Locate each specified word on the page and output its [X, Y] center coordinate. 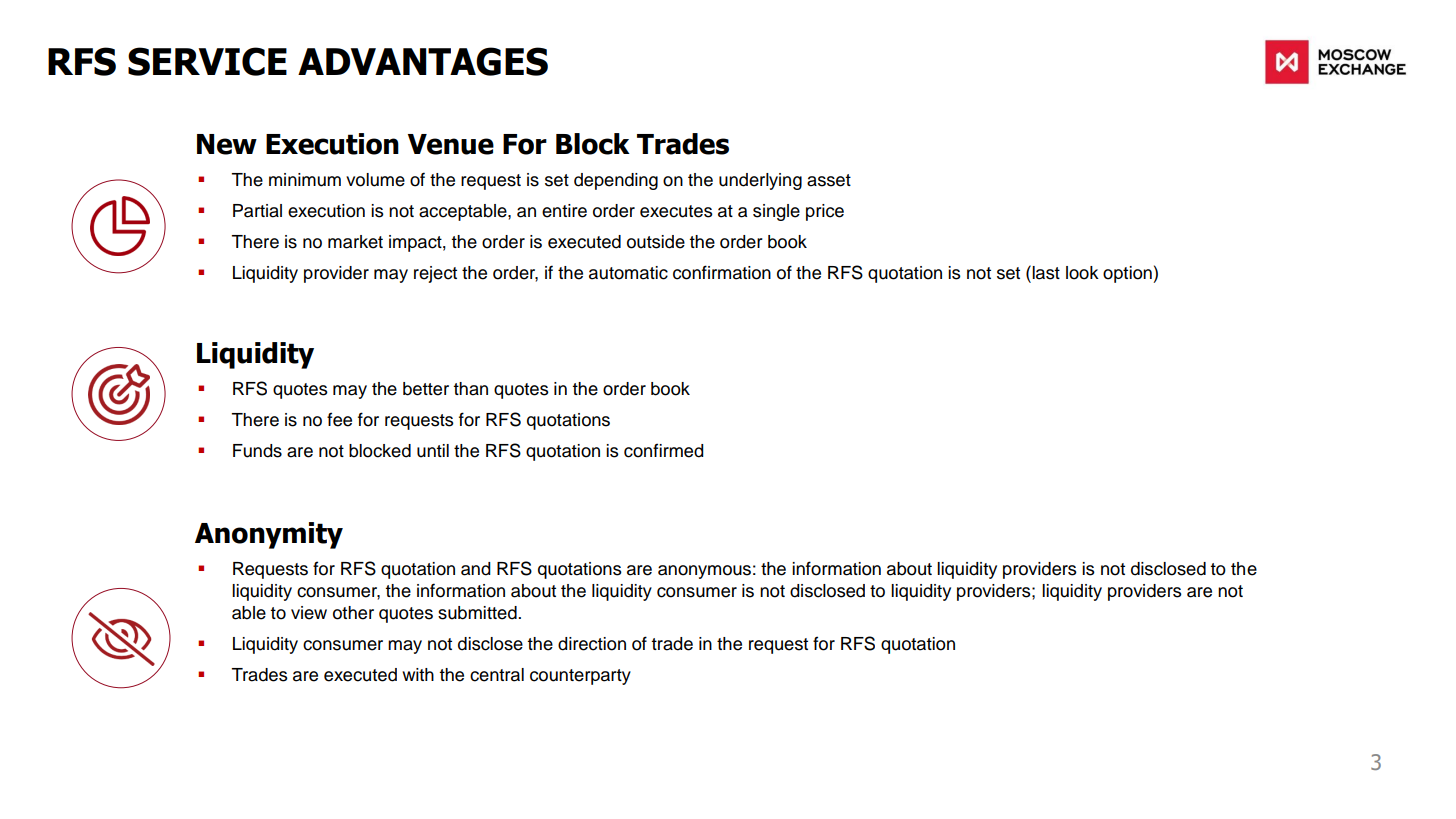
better [426, 389]
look [1082, 273]
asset [829, 180]
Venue [451, 144]
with [418, 674]
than [470, 389]
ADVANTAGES [423, 61]
